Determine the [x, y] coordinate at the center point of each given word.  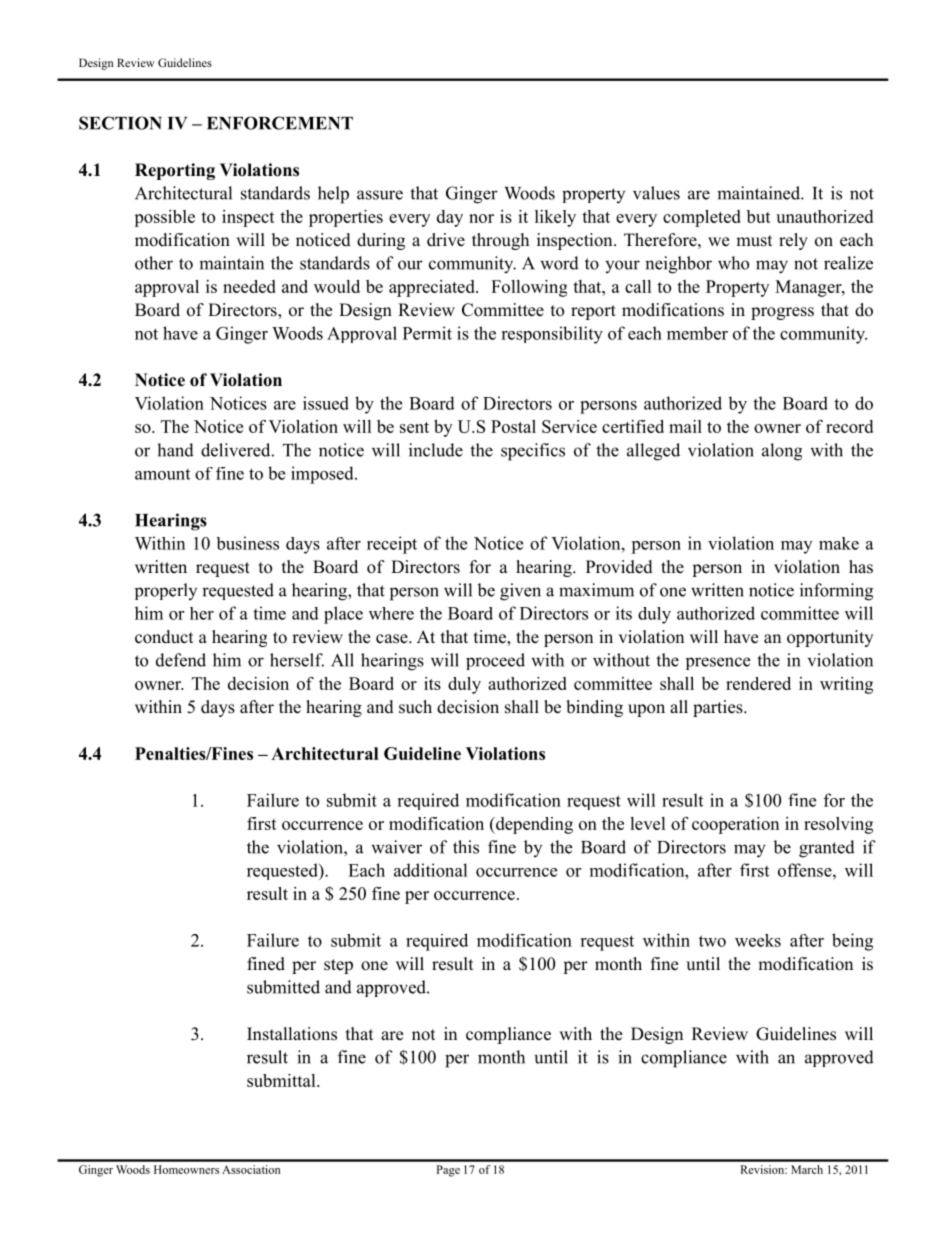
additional [431, 870]
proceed [495, 661]
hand [175, 450]
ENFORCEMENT [280, 123]
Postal [513, 426]
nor [481, 218]
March [807, 1169]
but [759, 216]
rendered [758, 683]
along [782, 452]
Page [448, 1171]
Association [251, 1169]
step [338, 966]
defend [181, 660]
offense [806, 870]
